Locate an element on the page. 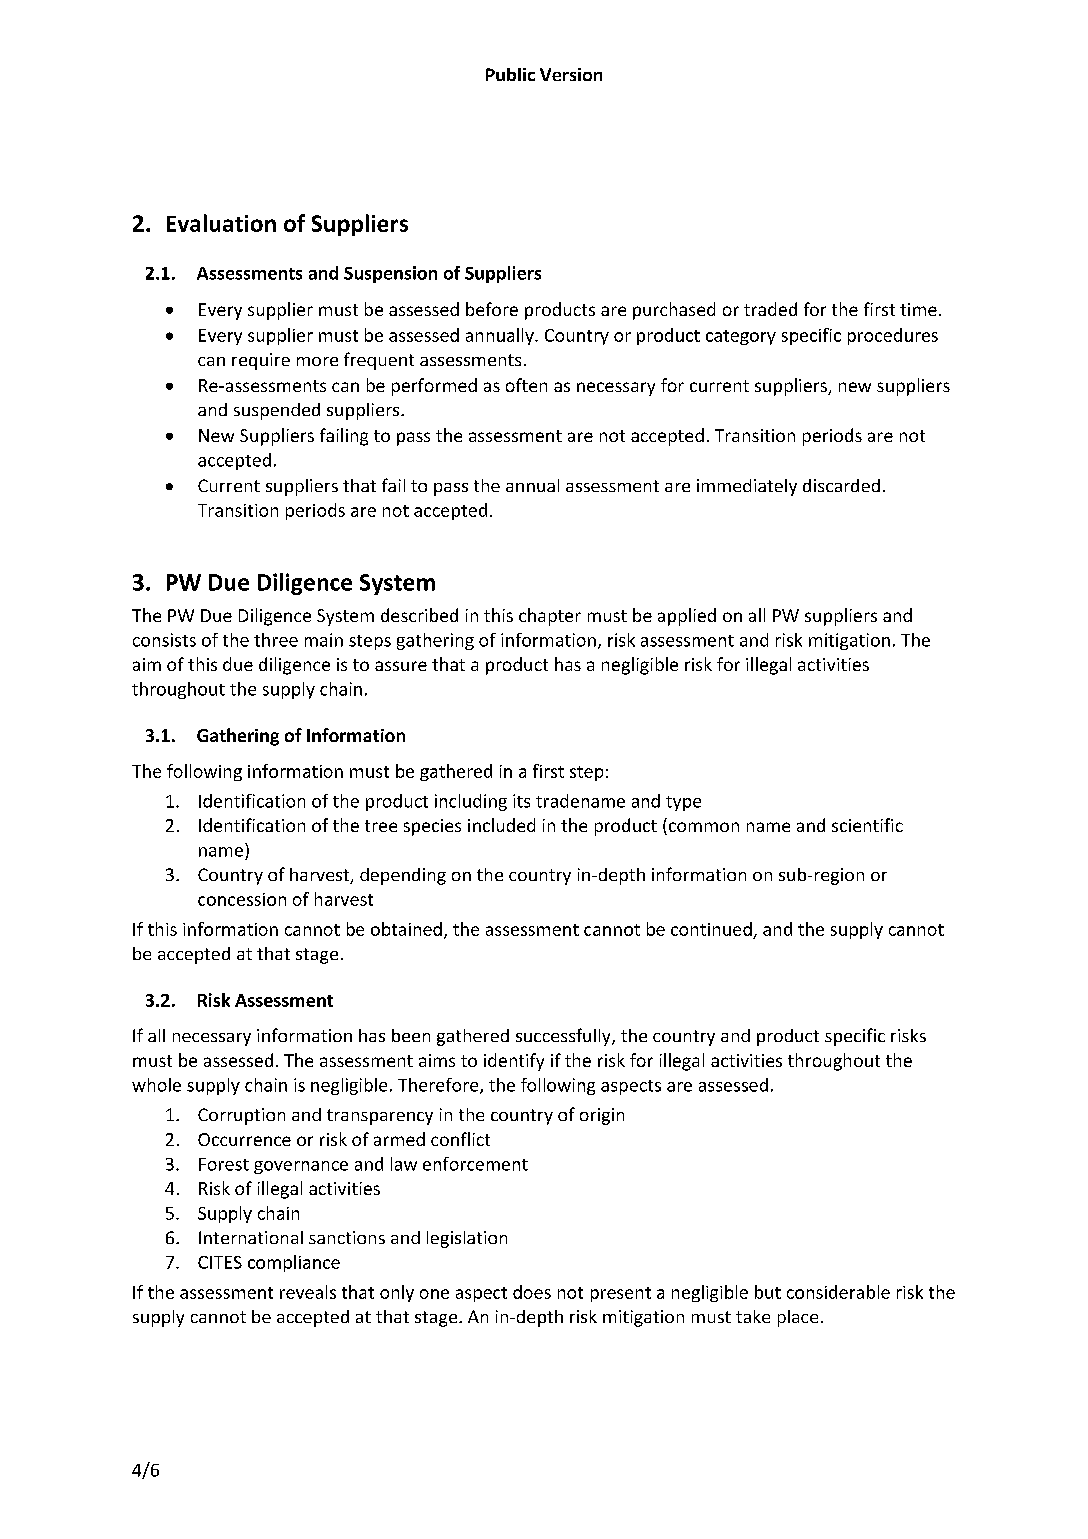 Image resolution: width=1088 pixels, height=1539 pixels. CITES is located at coordinates (220, 1262).
